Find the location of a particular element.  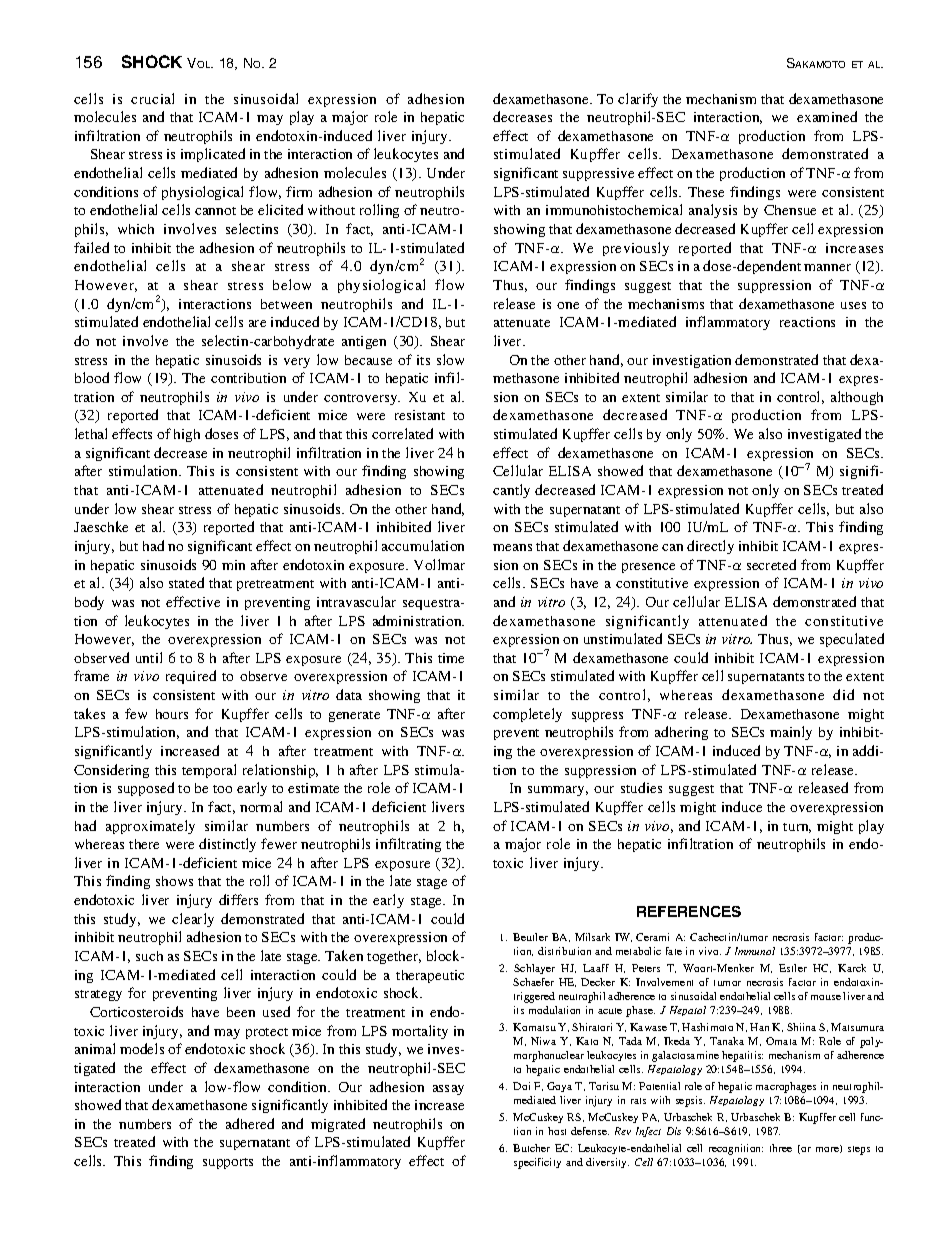

until is located at coordinates (149, 657).
